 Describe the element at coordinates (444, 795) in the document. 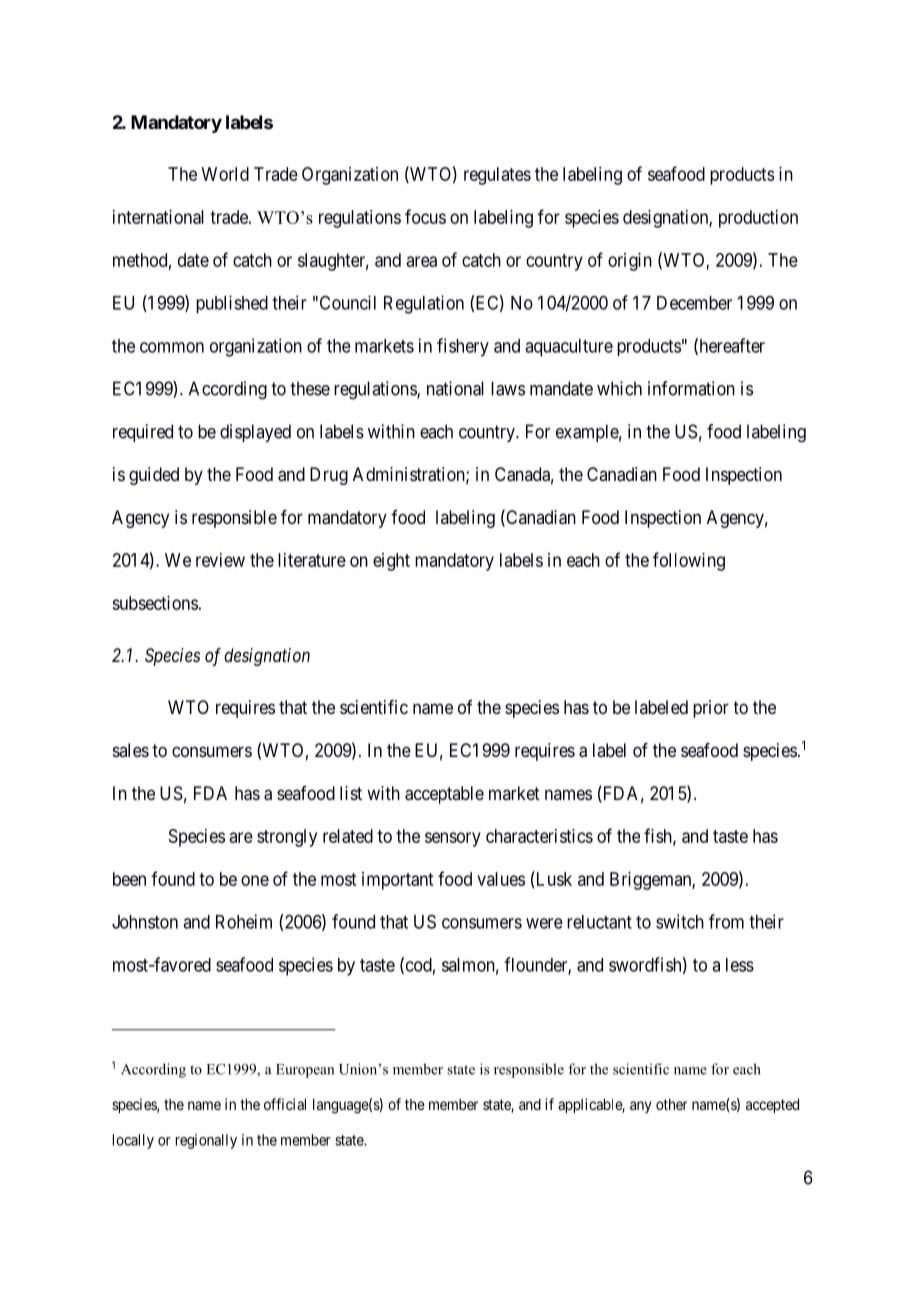

I see `acceptable` at that location.
